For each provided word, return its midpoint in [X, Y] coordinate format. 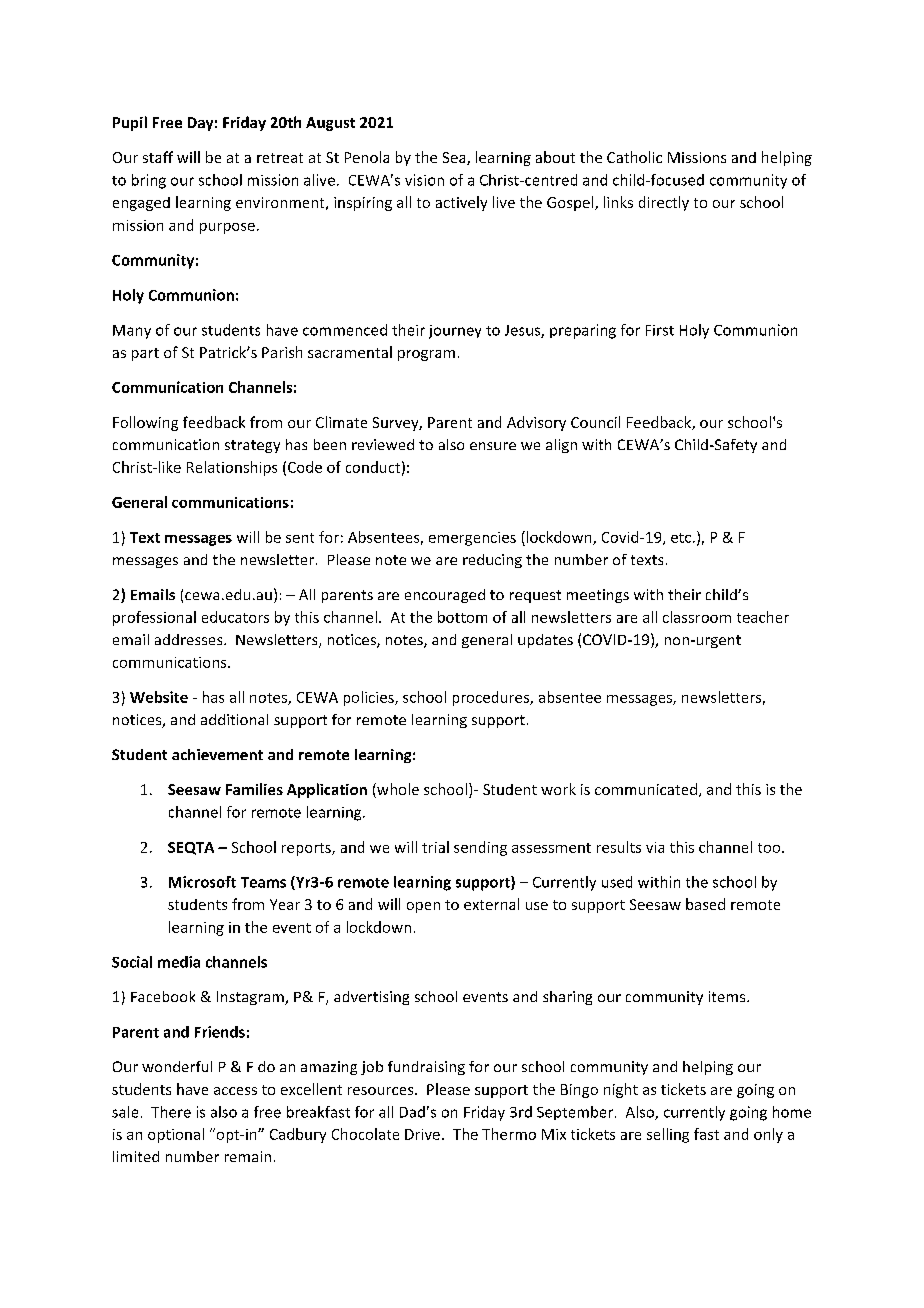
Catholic [634, 157]
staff [158, 157]
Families [254, 789]
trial [435, 847]
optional [176, 1135]
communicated [647, 790]
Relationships [232, 468]
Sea [455, 158]
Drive [422, 1134]
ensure [493, 446]
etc [682, 538]
